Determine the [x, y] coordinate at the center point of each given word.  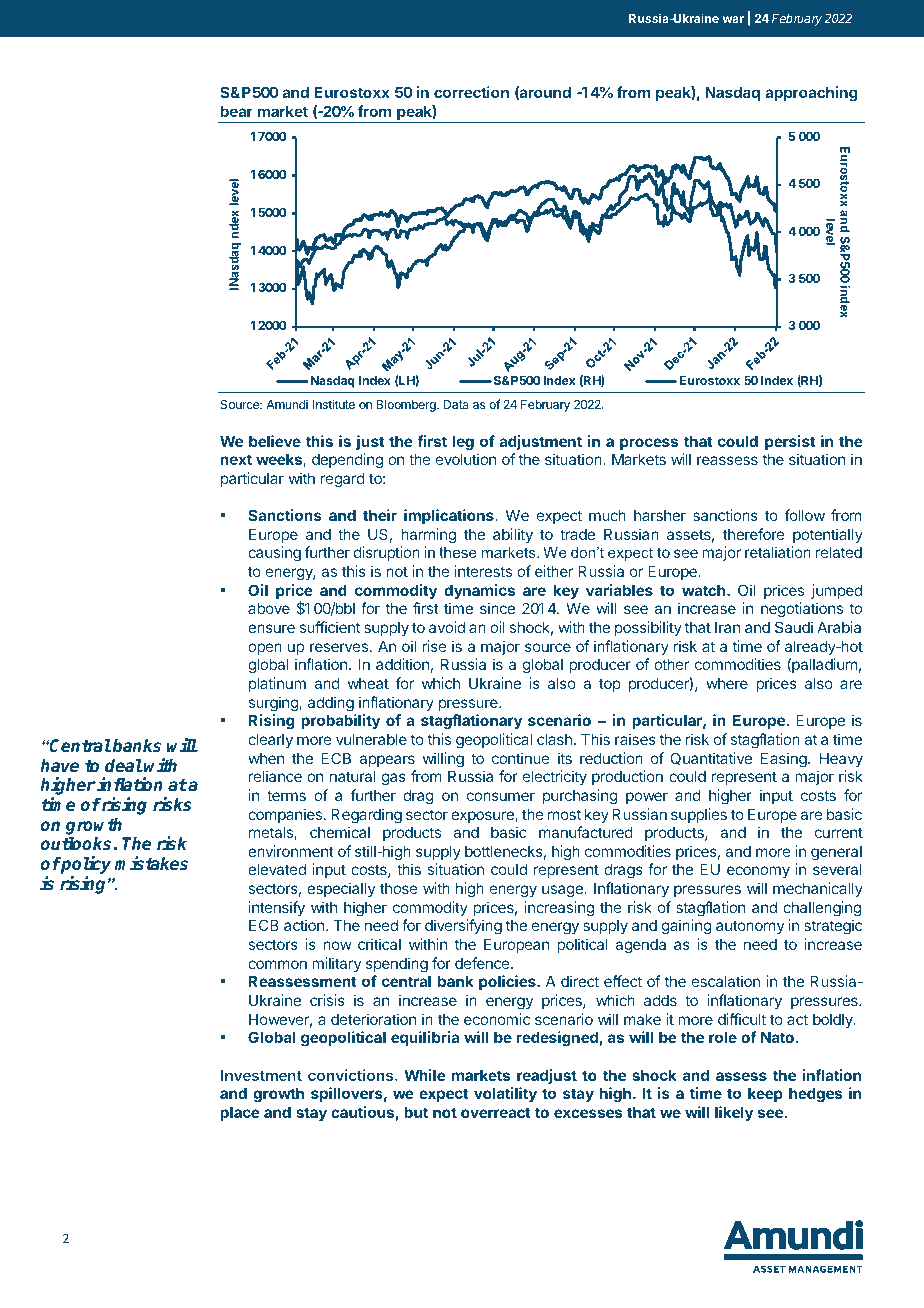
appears [387, 761]
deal [124, 765]
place [240, 1113]
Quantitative [711, 758]
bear [236, 111]
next [236, 459]
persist [790, 442]
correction [471, 92]
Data [456, 404]
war [733, 19]
